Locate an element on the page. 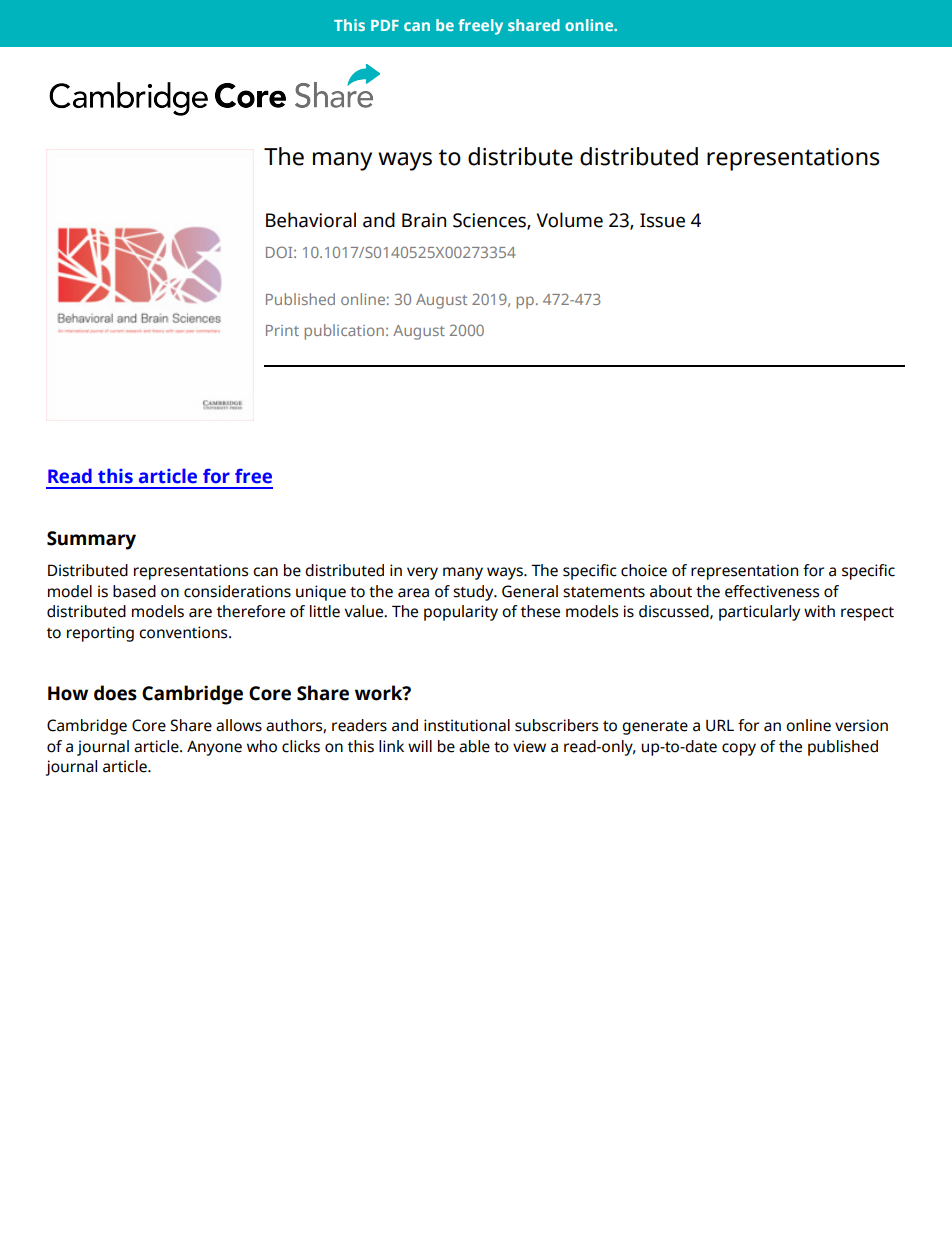 The image size is (952, 1233). Volume is located at coordinates (570, 220).
